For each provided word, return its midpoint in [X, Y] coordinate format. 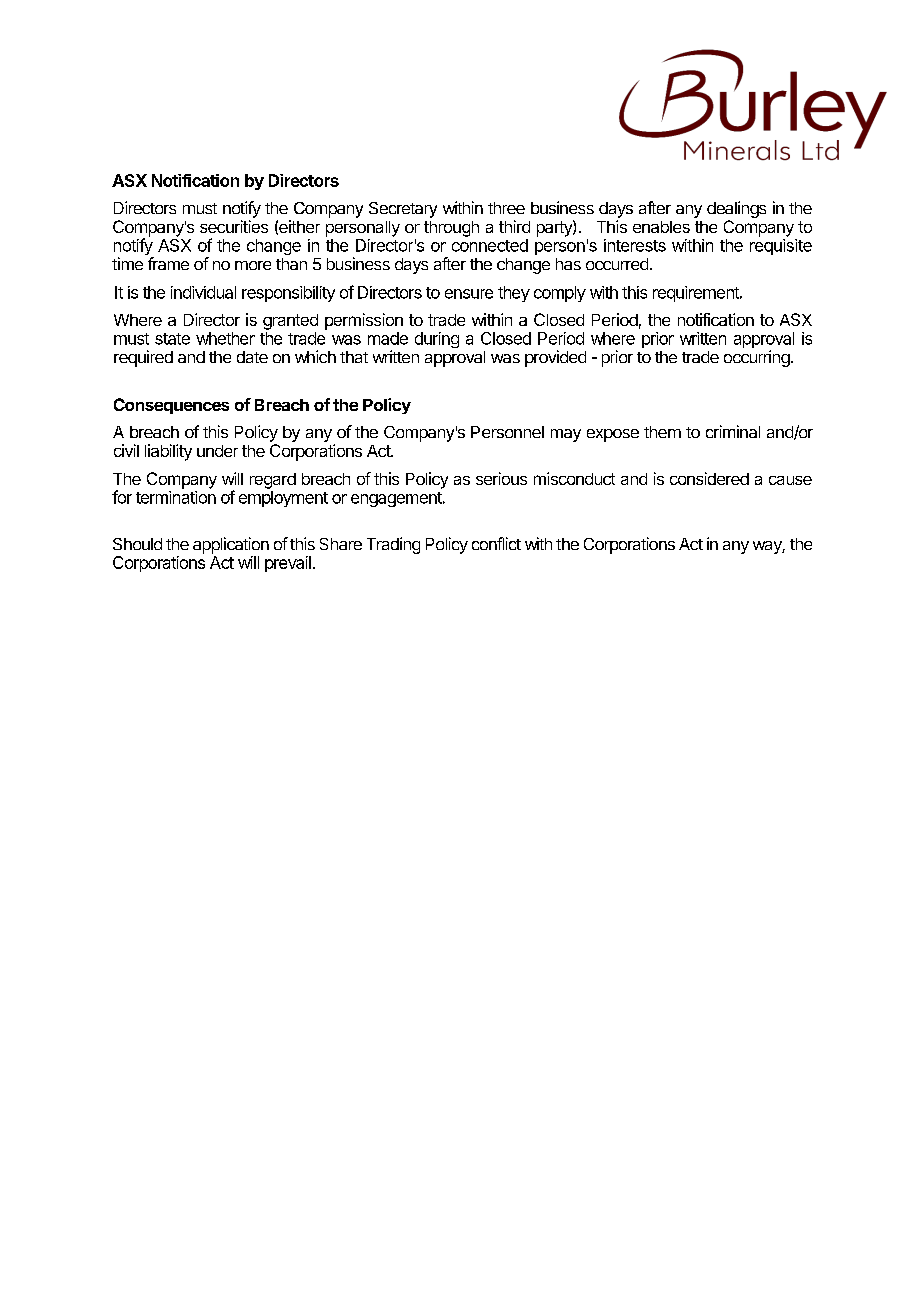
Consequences [171, 406]
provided [555, 358]
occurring [757, 358]
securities [234, 226]
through [451, 229]
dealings [736, 211]
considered [709, 478]
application [231, 545]
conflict [496, 543]
